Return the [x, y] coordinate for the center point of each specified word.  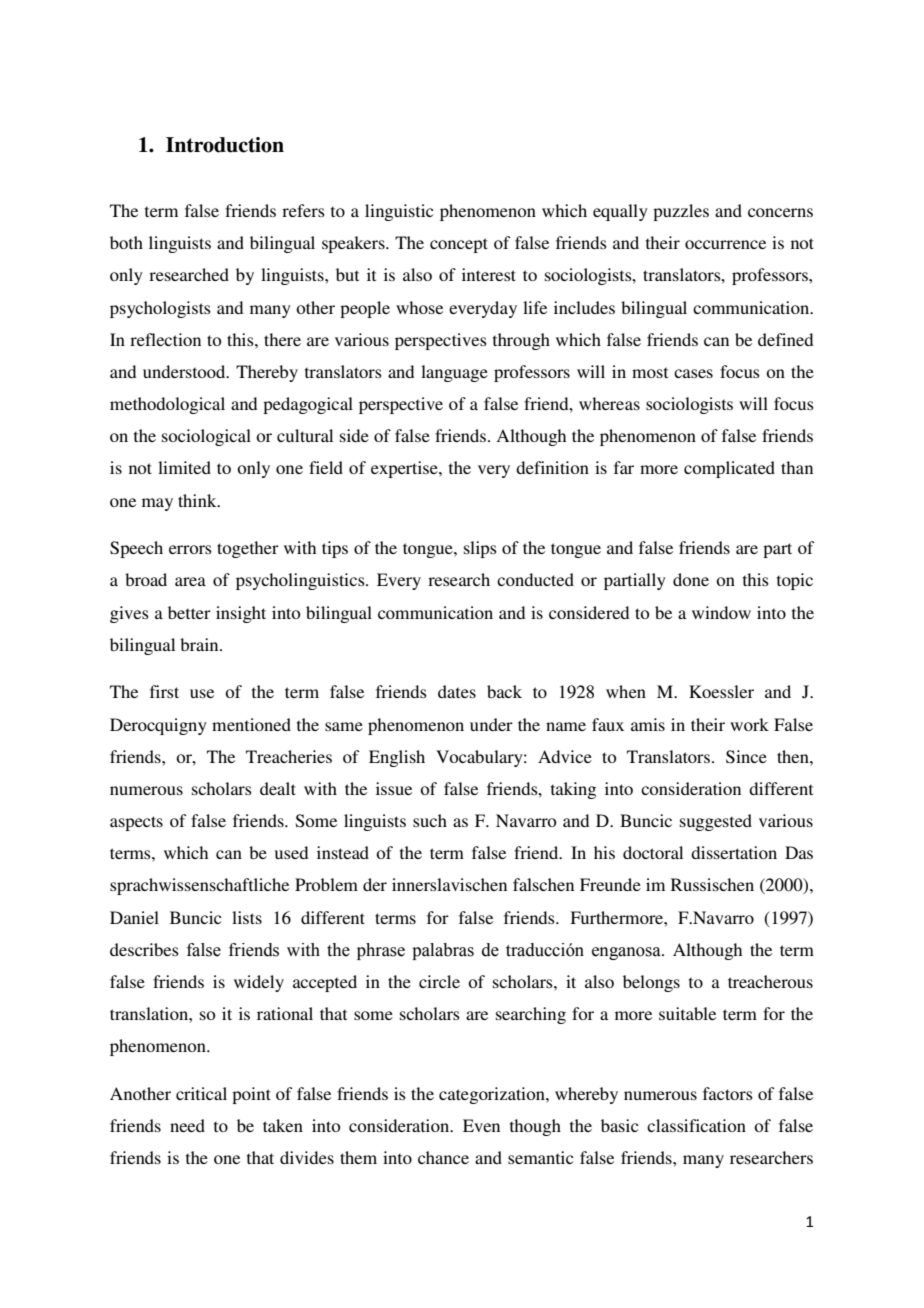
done [691, 579]
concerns [780, 212]
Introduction [225, 145]
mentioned [251, 724]
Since [746, 757]
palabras [443, 951]
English [397, 758]
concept [459, 245]
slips [480, 549]
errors [190, 549]
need [187, 1125]
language [454, 373]
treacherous [770, 981]
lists [247, 917]
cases [693, 373]
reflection [165, 339]
